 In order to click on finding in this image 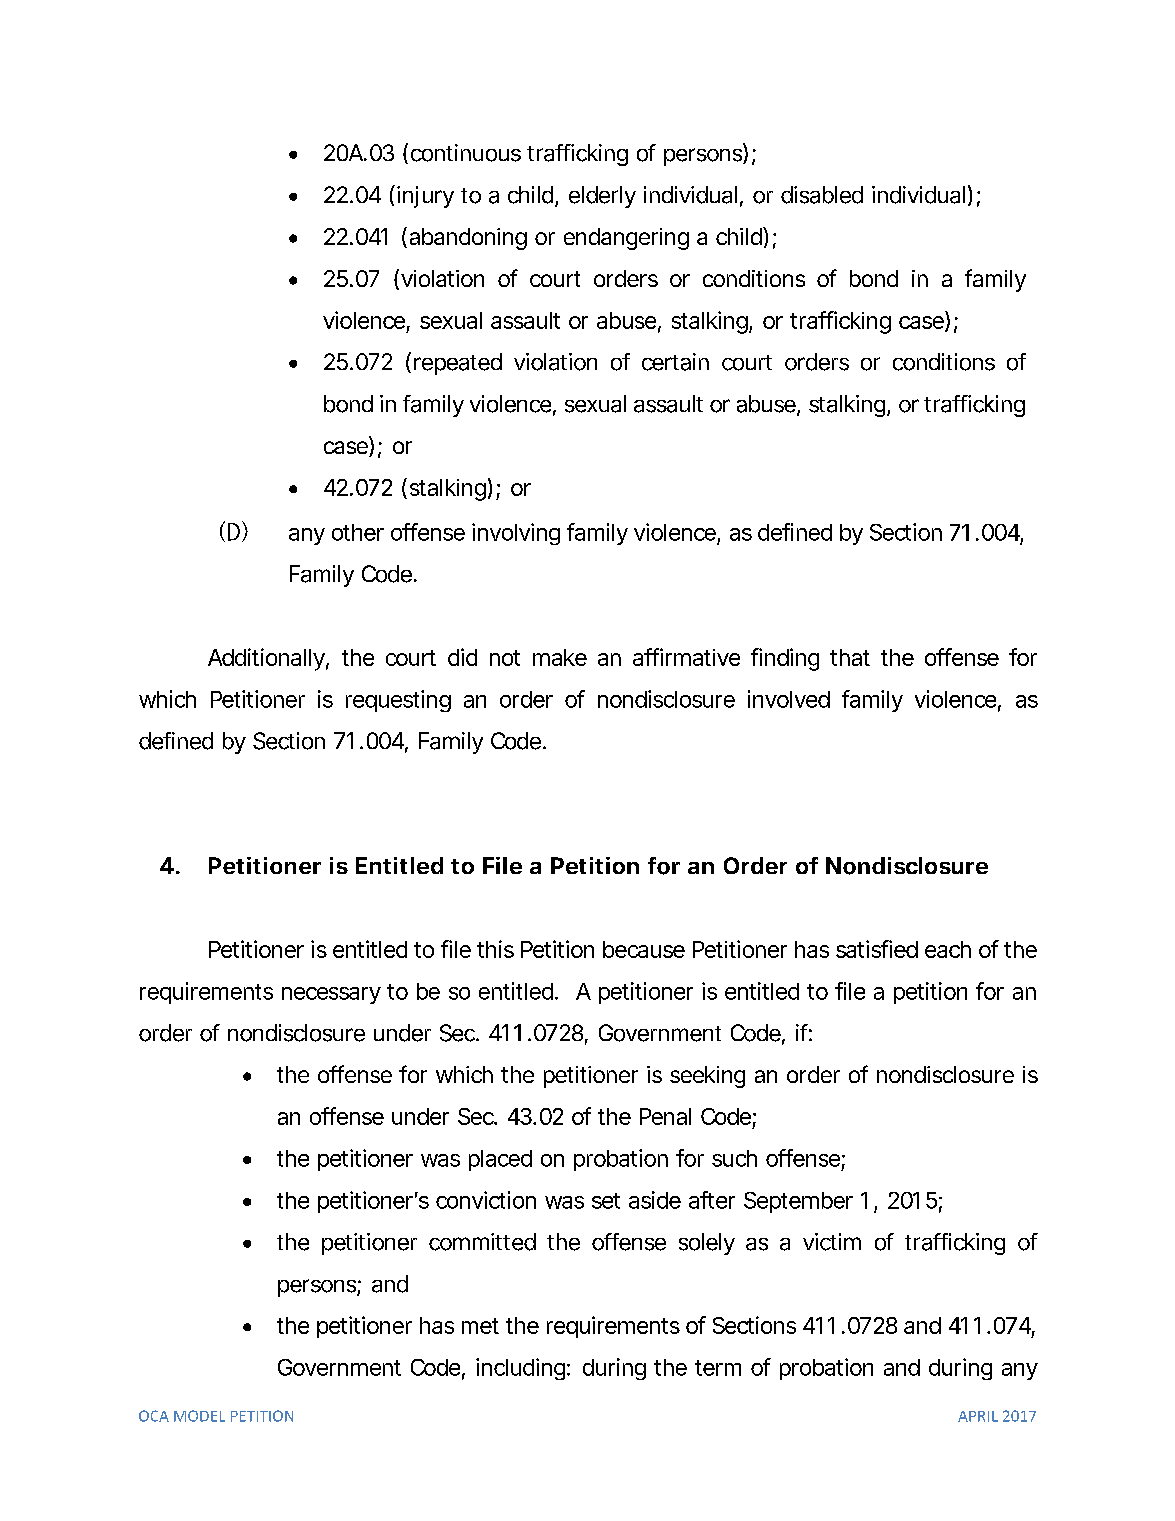, I will do `click(785, 659)`.
